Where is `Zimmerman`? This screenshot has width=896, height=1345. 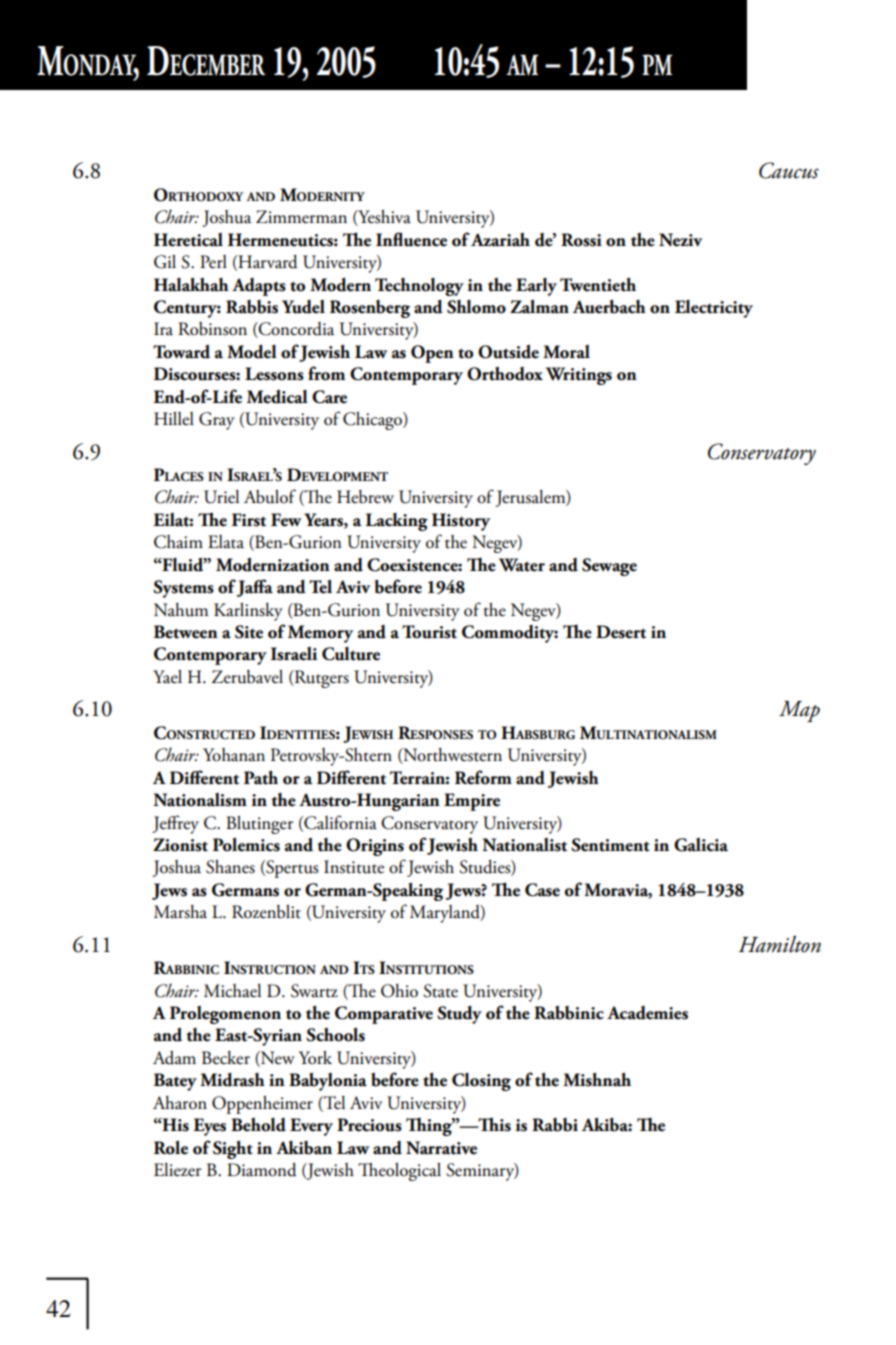
Zimmerman is located at coordinates (301, 217).
